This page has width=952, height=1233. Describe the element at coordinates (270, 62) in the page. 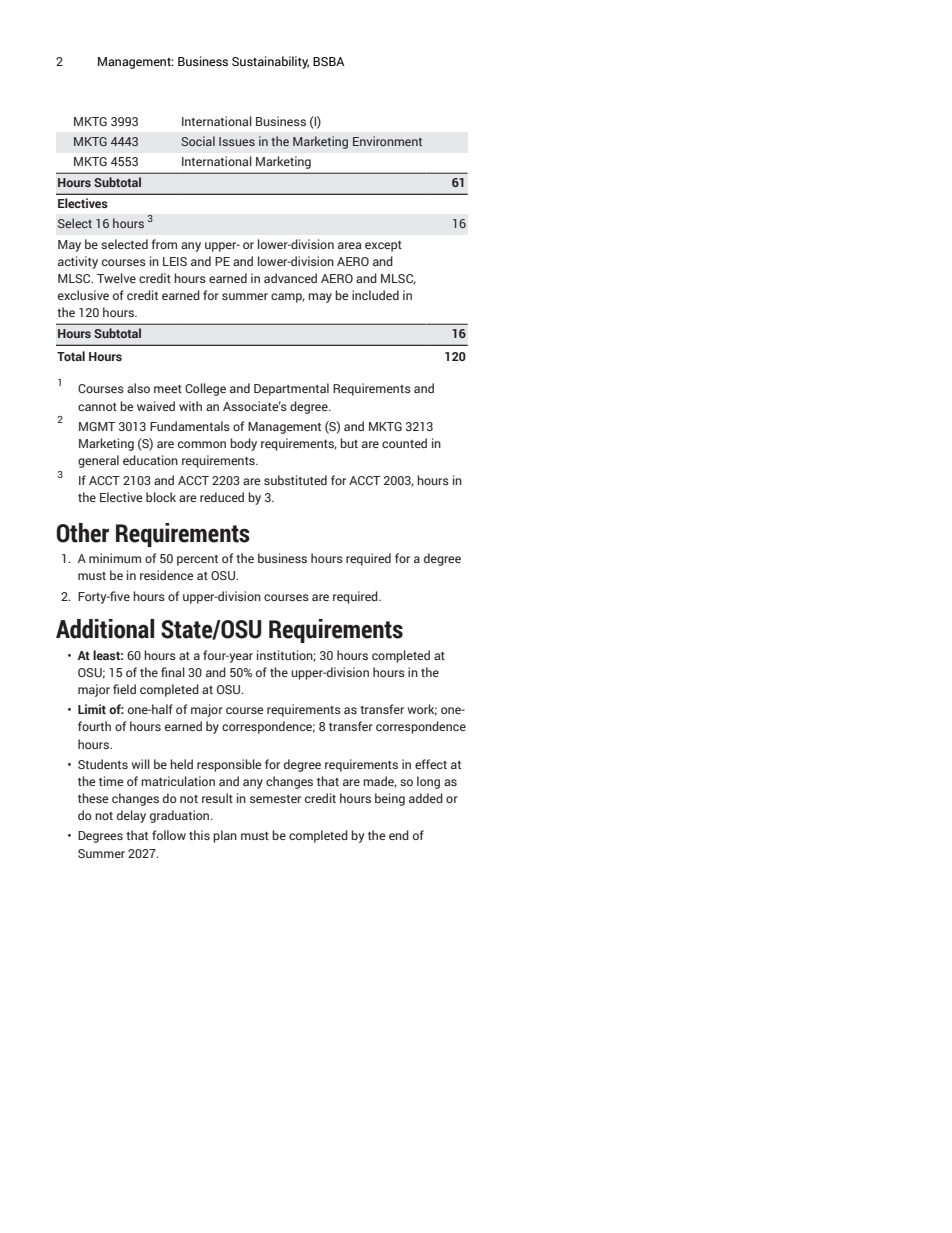

I see `Sustainability` at that location.
